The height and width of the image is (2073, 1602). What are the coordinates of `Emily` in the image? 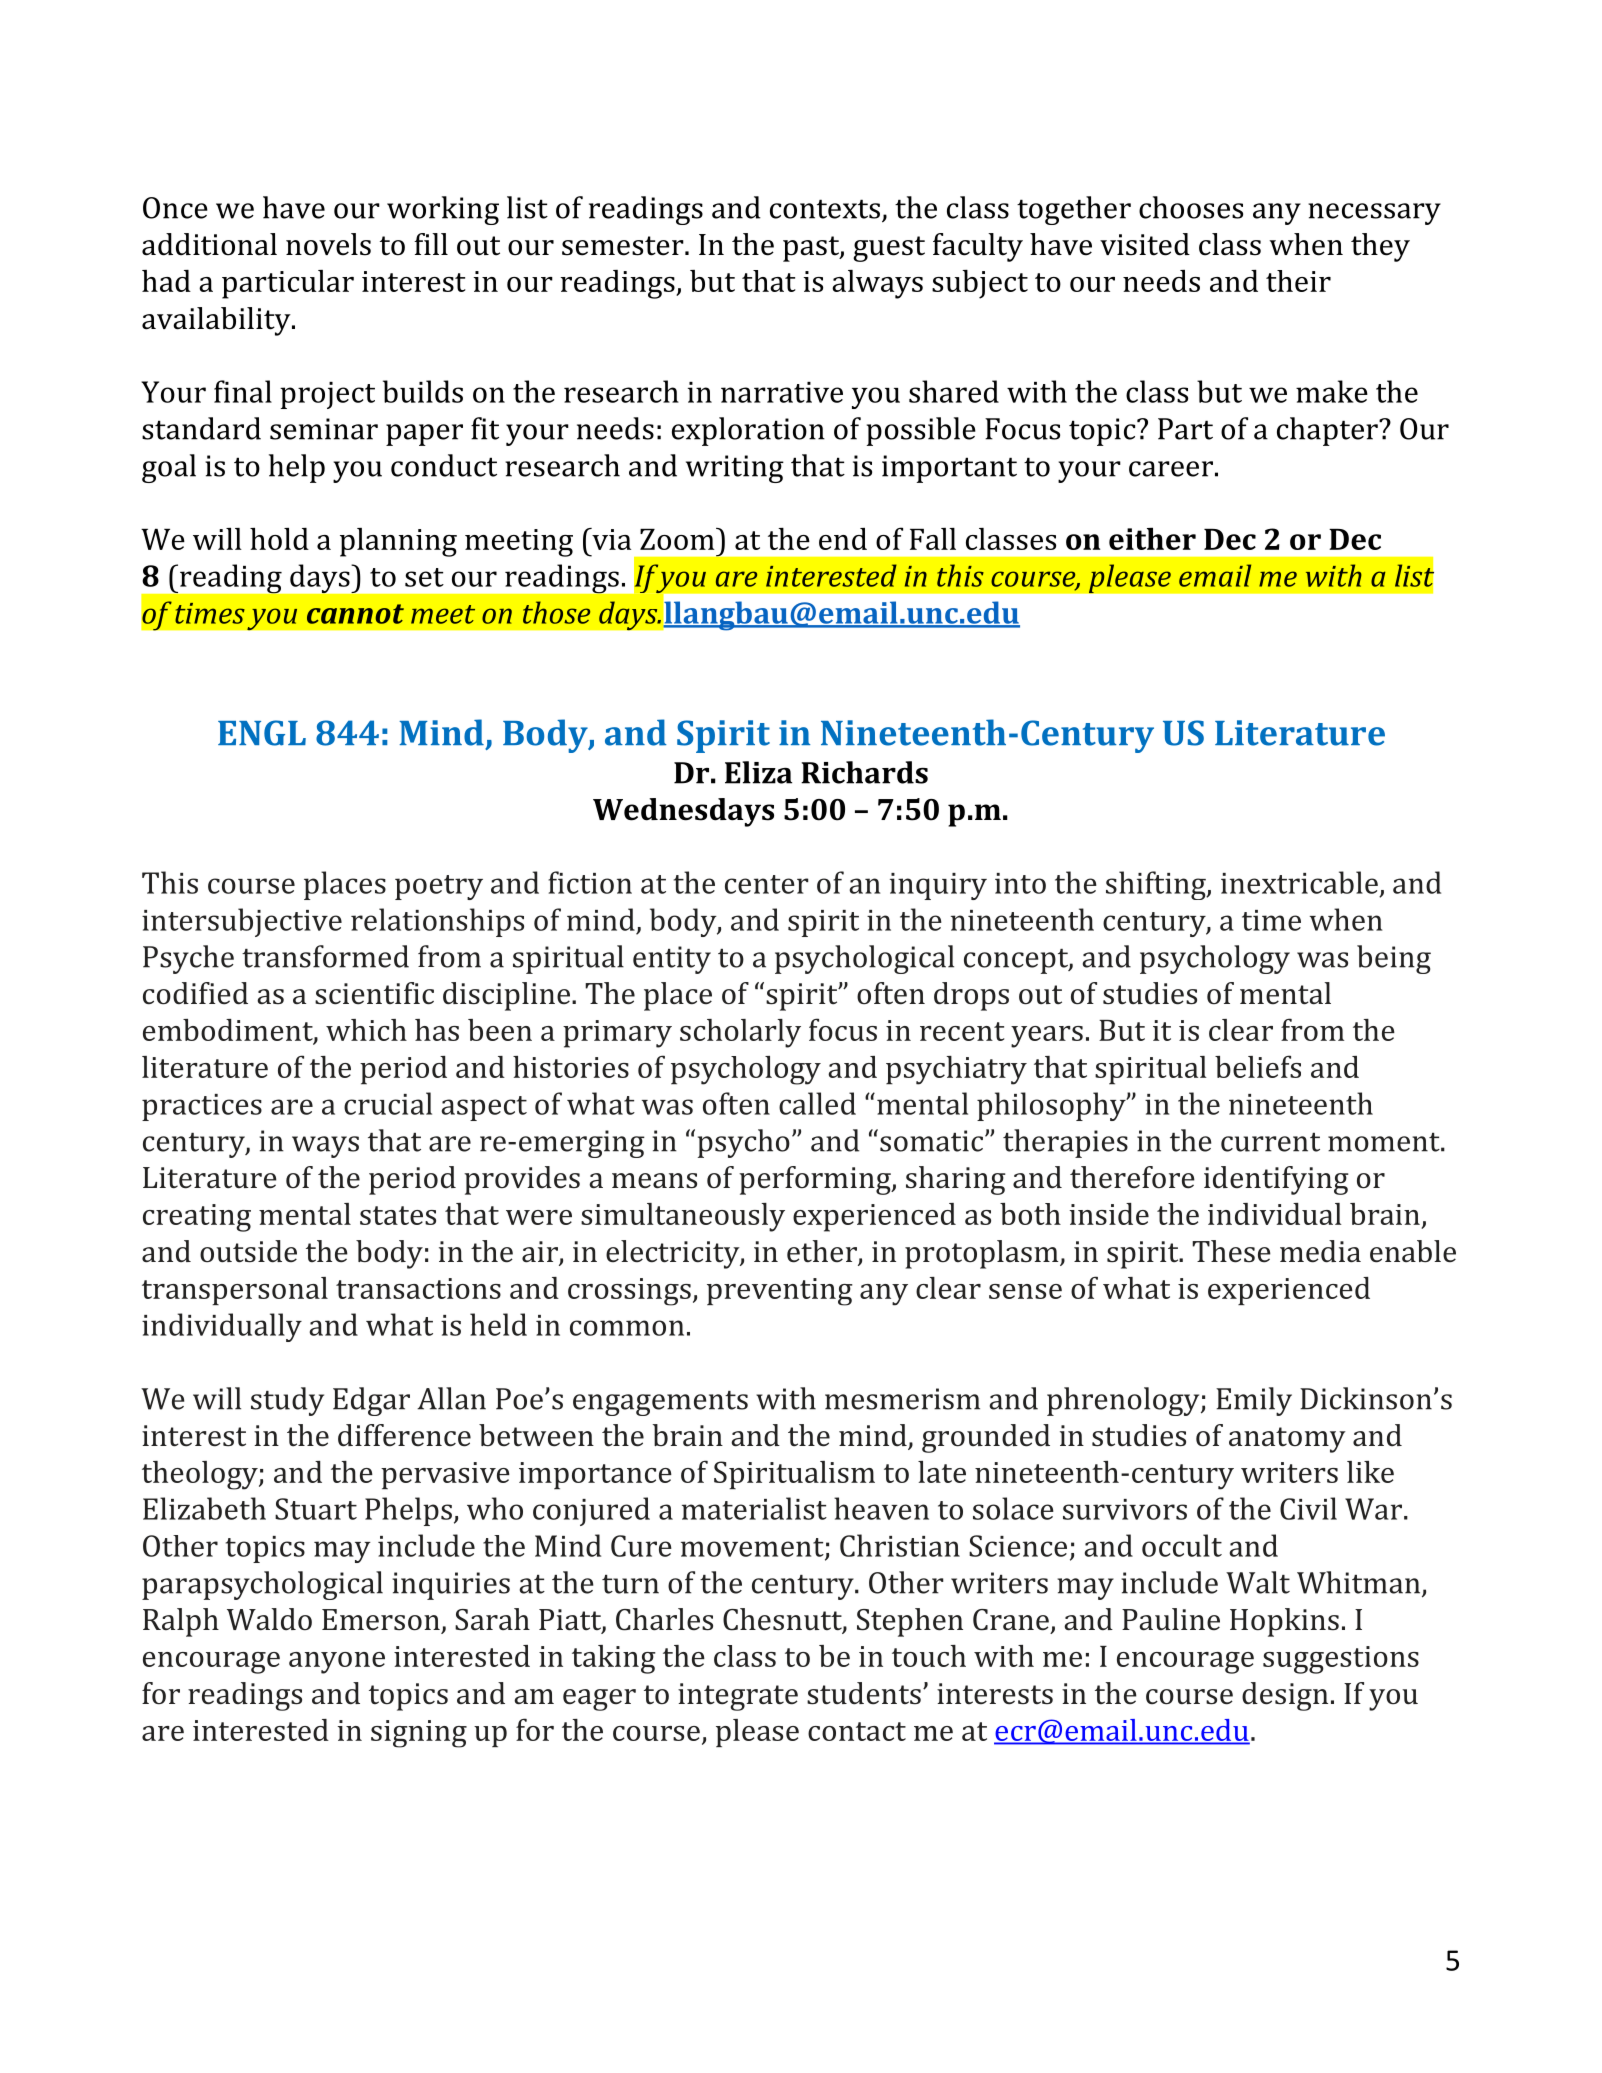 It's located at (1254, 1401).
